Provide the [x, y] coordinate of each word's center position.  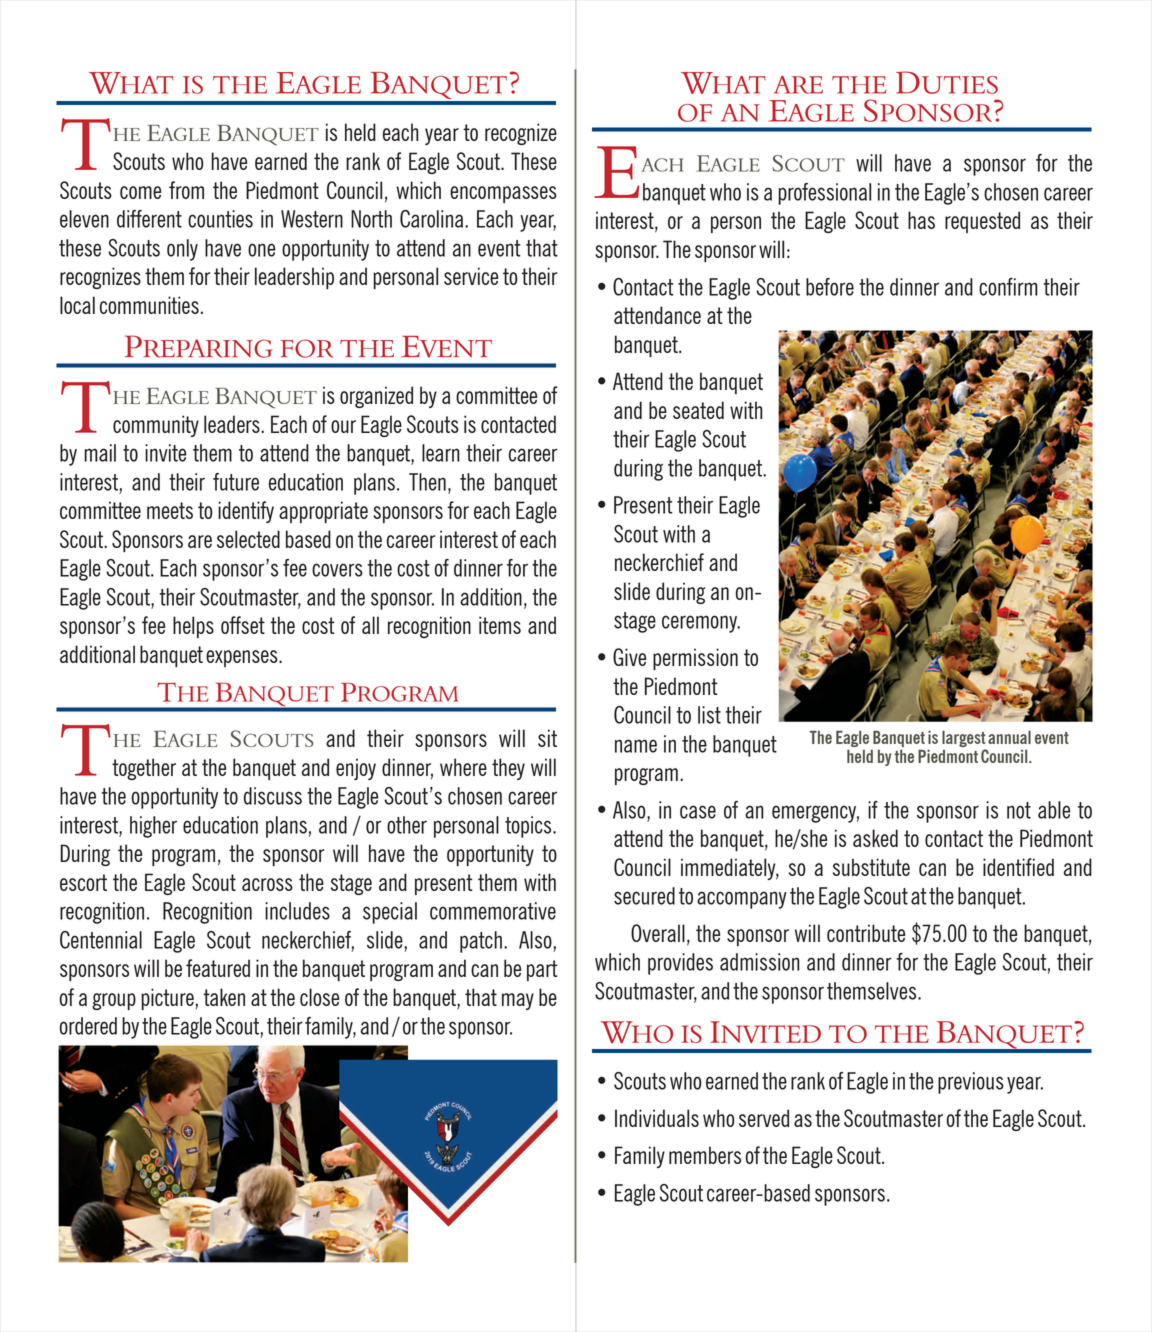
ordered [88, 1026]
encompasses [503, 194]
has [921, 220]
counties [220, 219]
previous [971, 1083]
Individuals [657, 1118]
